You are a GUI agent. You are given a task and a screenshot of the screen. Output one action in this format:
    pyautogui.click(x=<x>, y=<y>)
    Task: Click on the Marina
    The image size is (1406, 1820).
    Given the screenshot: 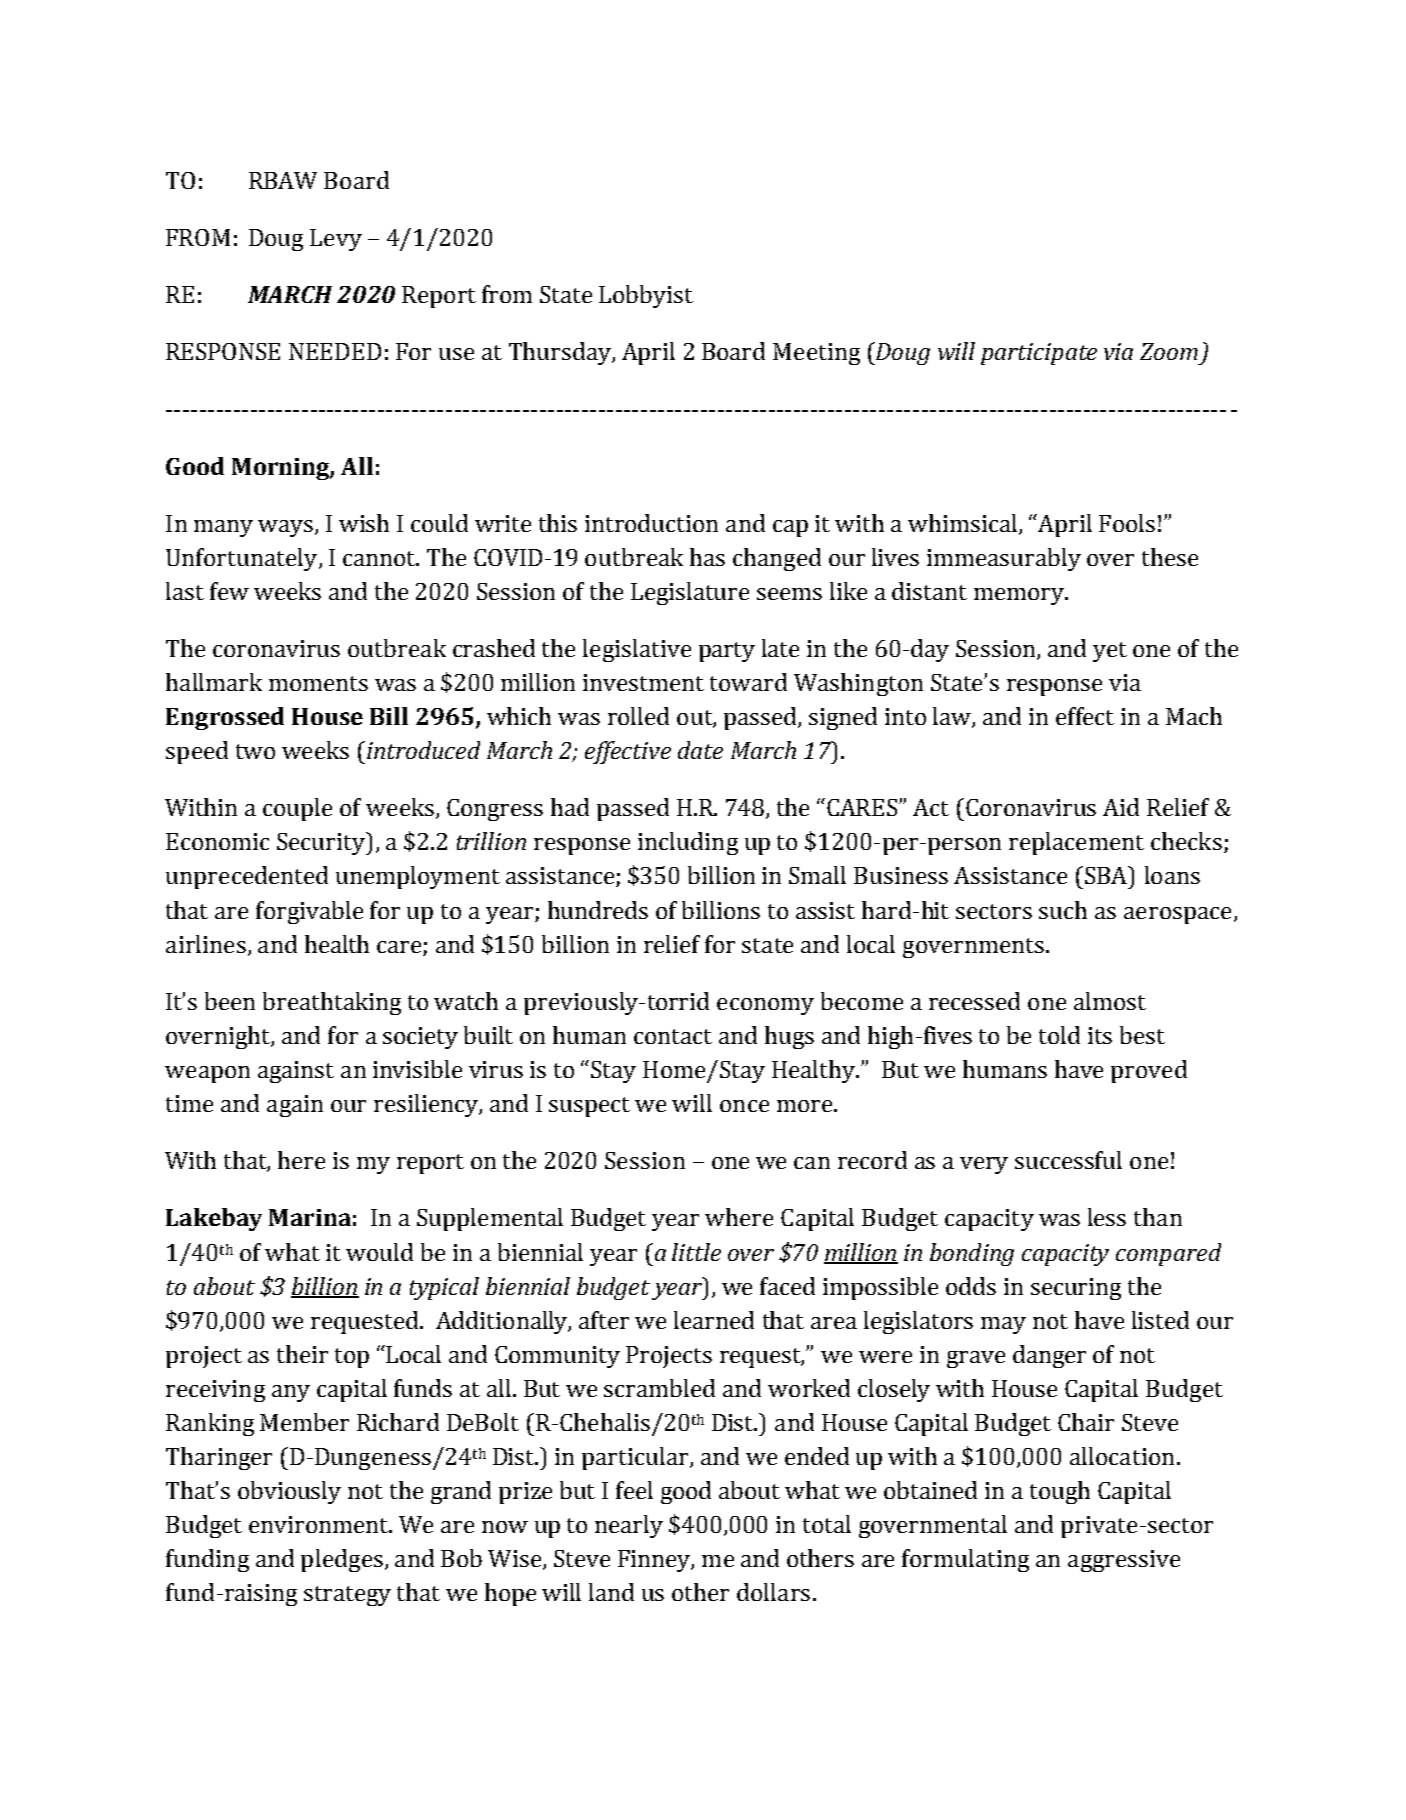 What is the action you would take?
    pyautogui.click(x=310, y=1217)
